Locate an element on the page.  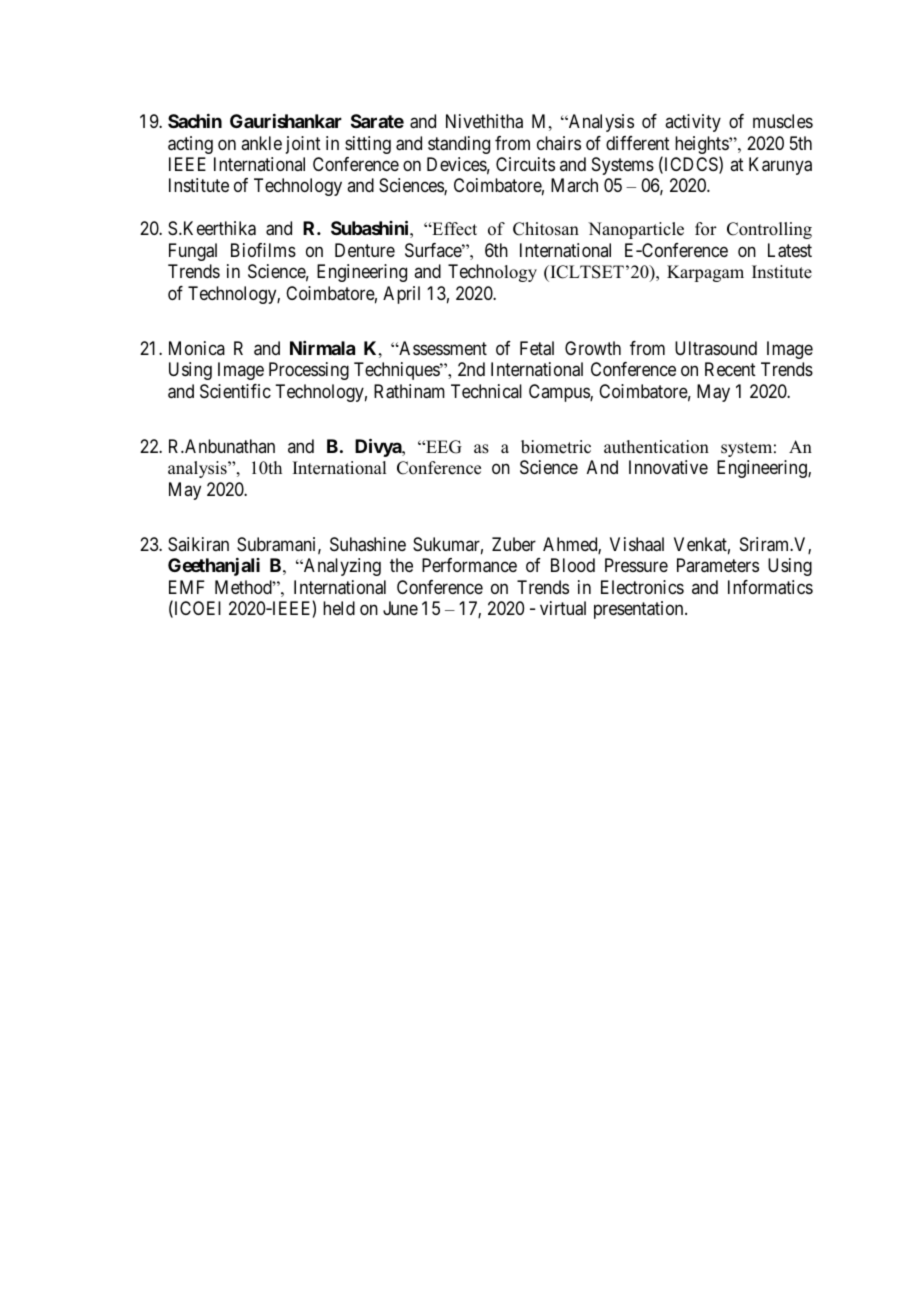
Chitosan is located at coordinates (546, 229).
